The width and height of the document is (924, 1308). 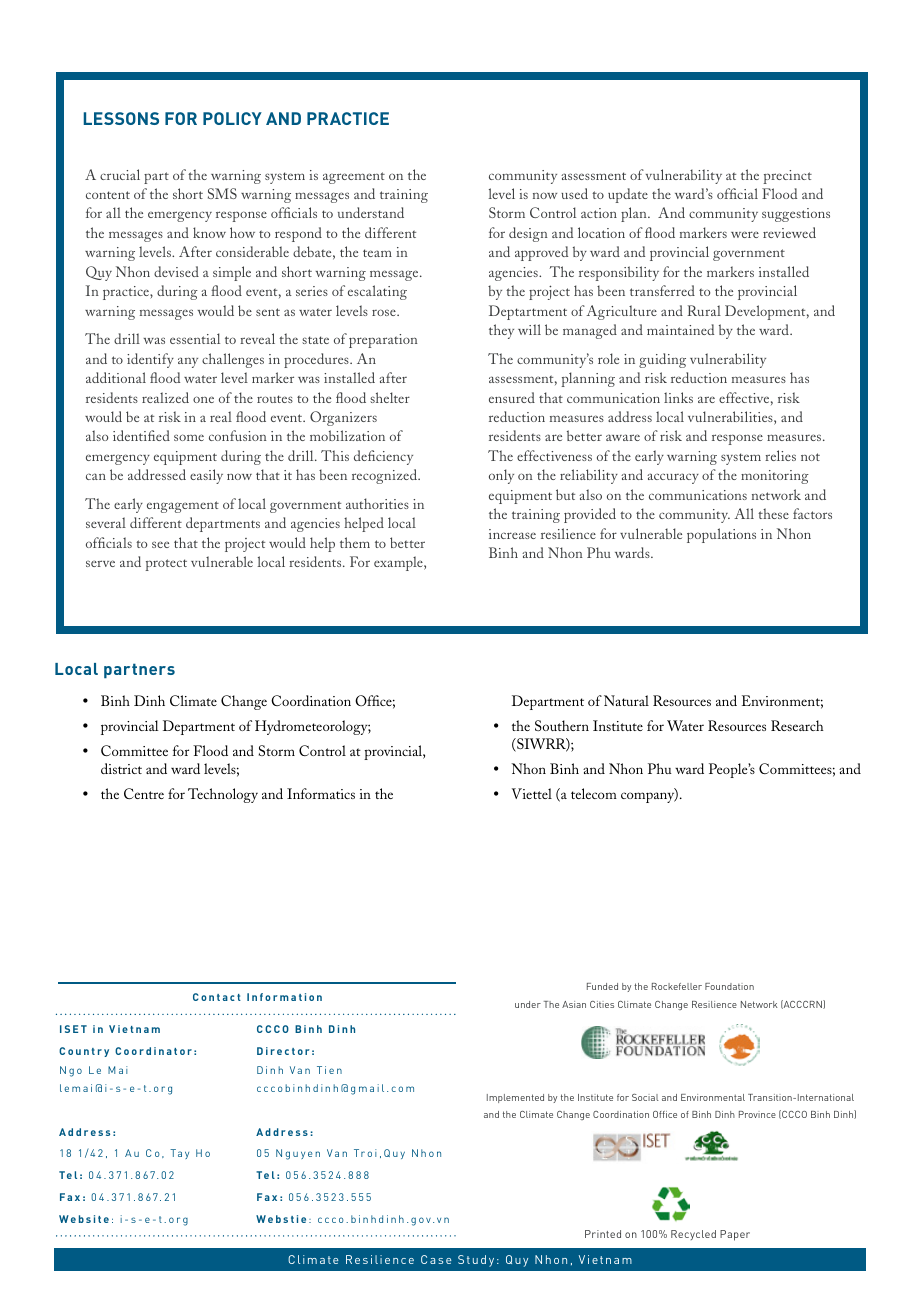 What do you see at coordinates (436, 1259) in the document?
I see `Case` at bounding box center [436, 1259].
